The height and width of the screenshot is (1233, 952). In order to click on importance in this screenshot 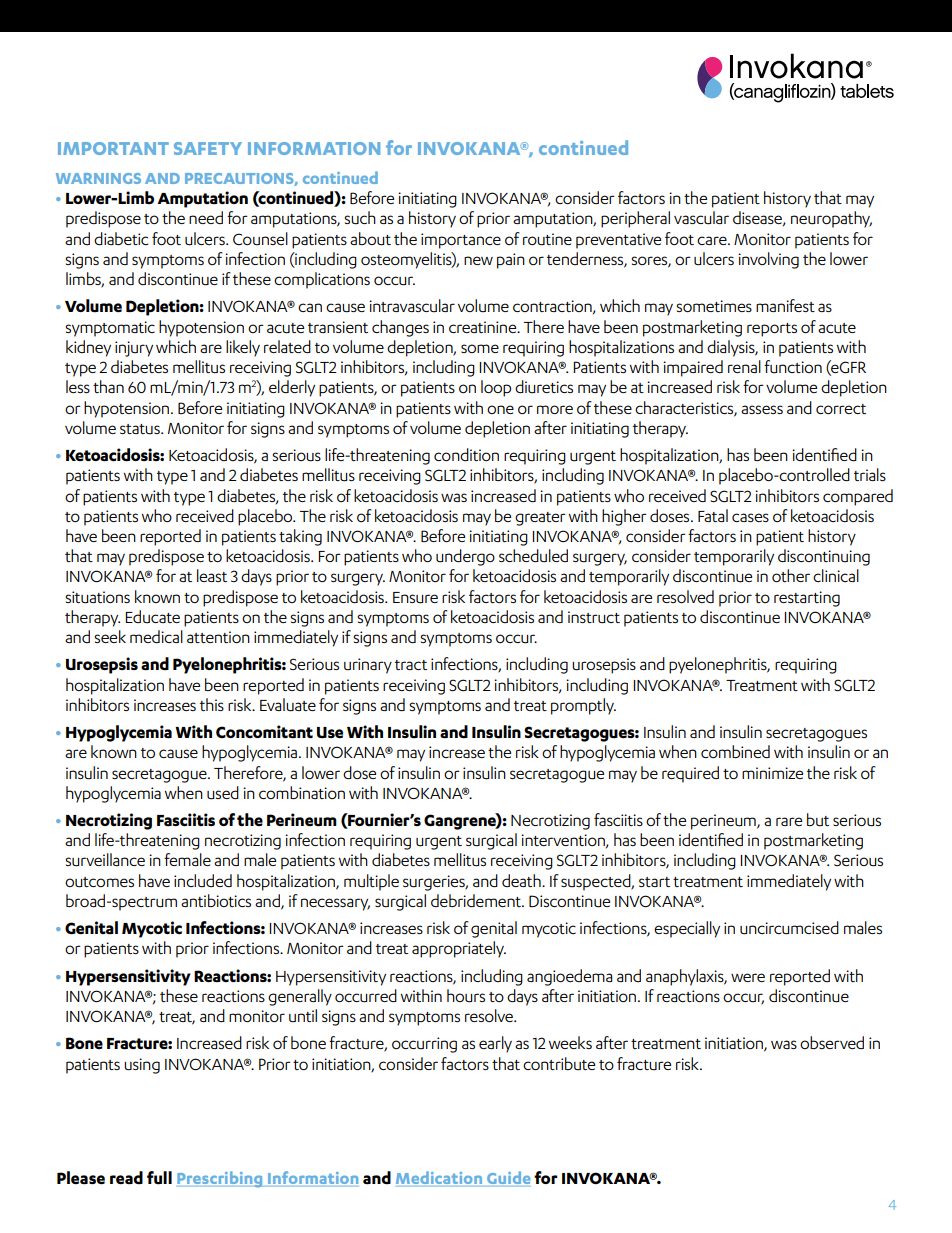, I will do `click(461, 241)`.
